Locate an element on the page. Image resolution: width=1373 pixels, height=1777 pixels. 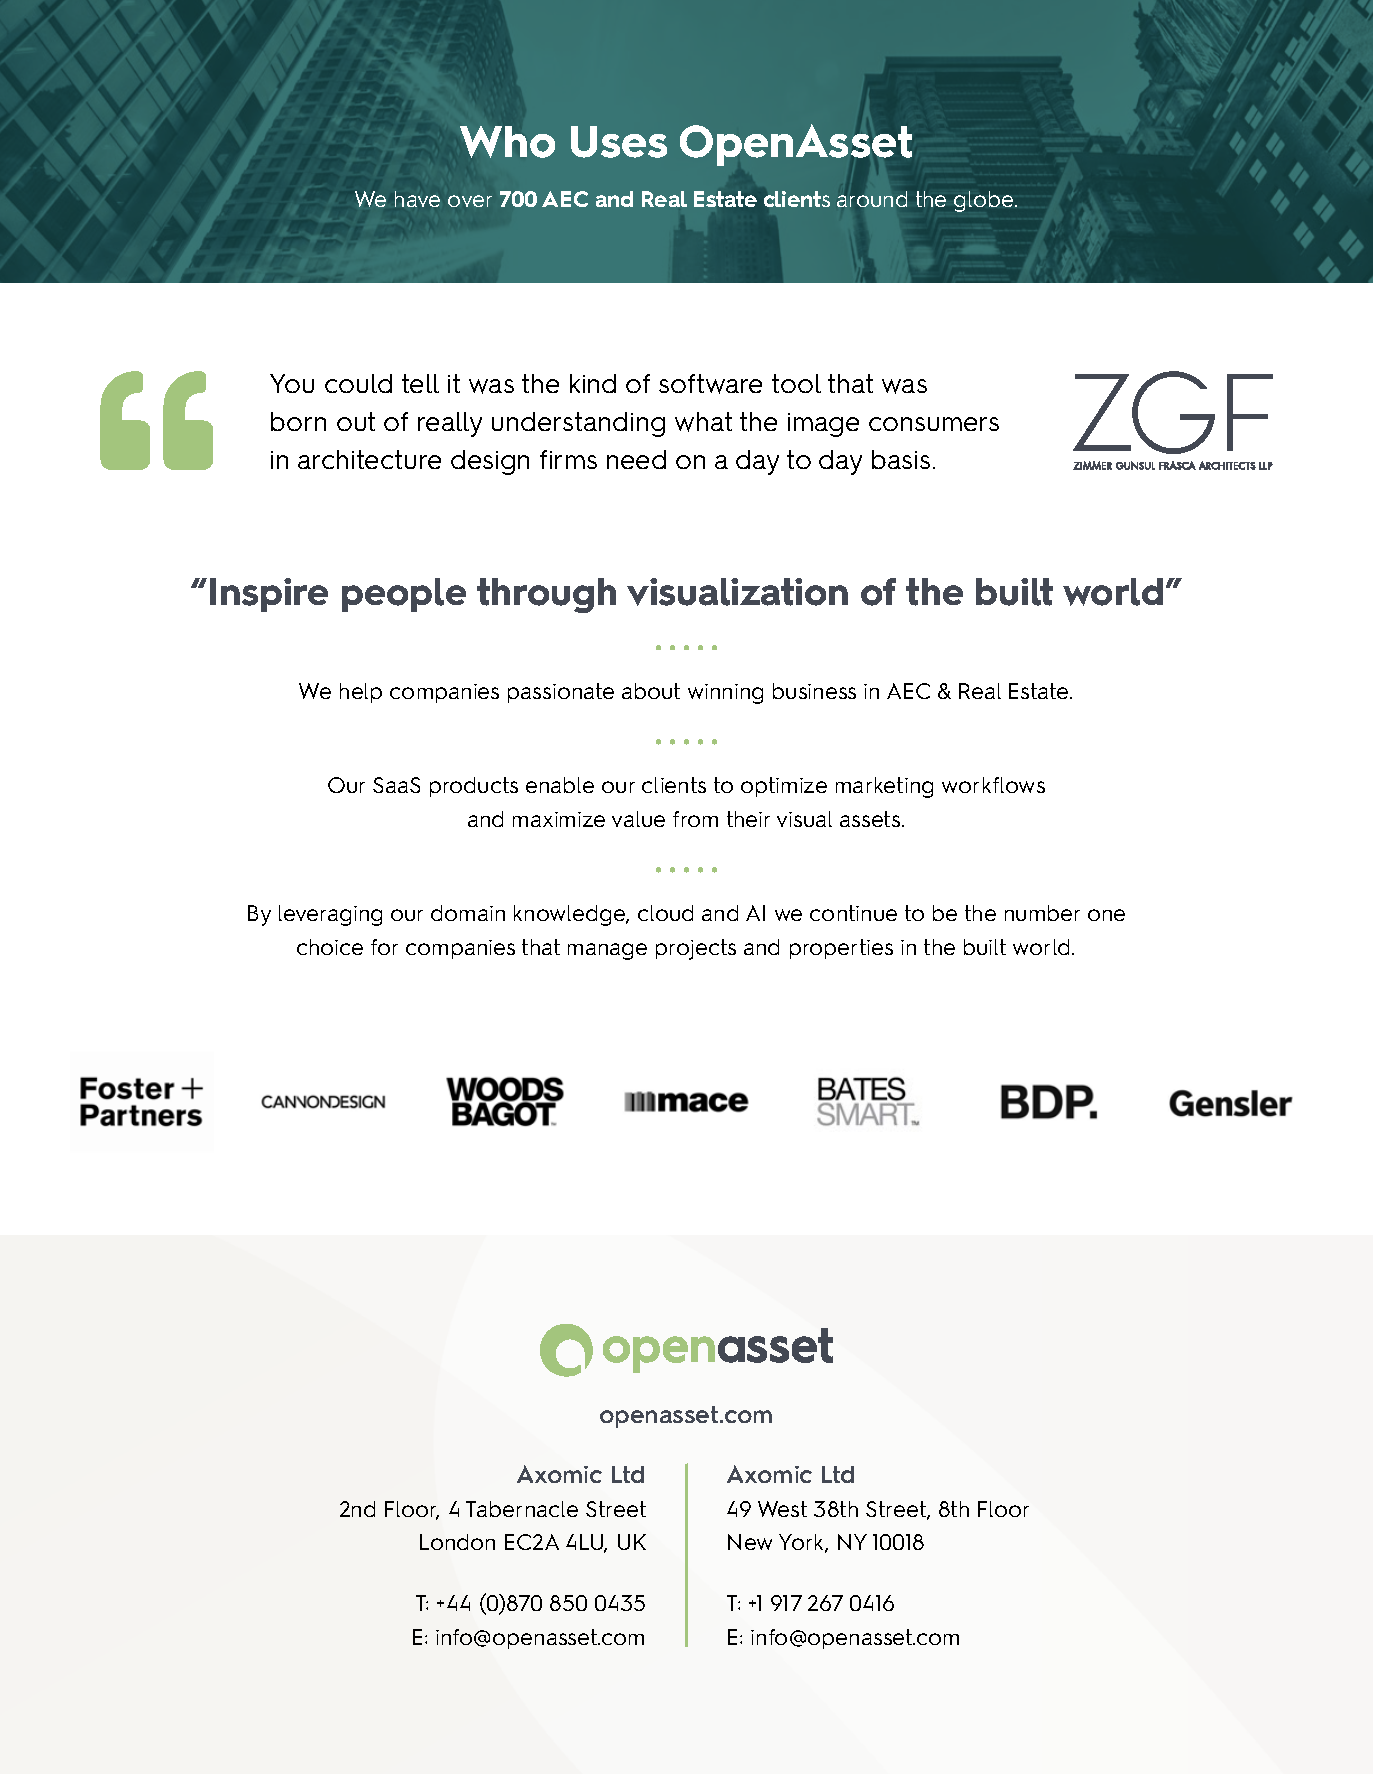
have is located at coordinates (417, 199).
